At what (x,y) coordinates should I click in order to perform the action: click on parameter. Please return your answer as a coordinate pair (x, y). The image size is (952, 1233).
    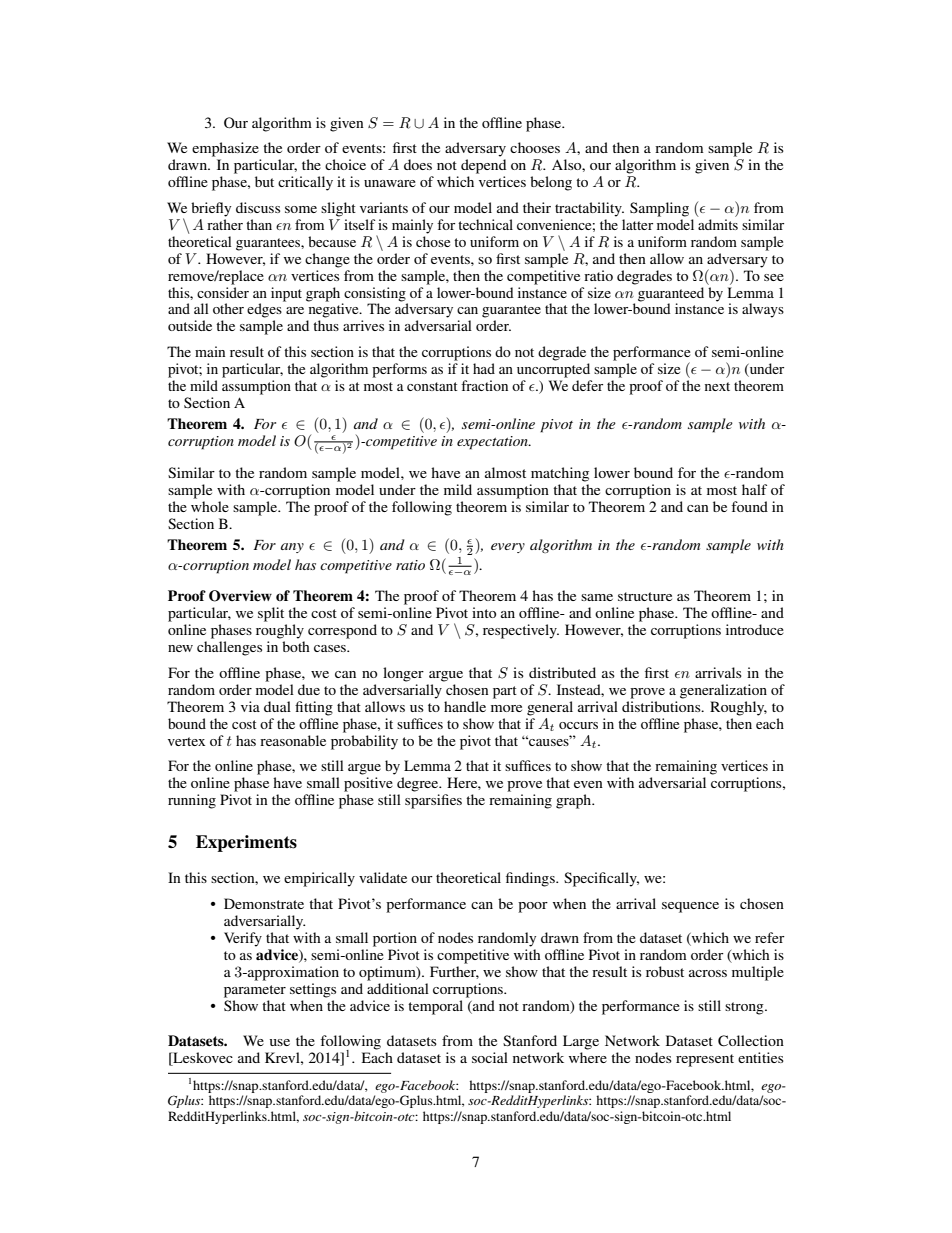
    Looking at the image, I should click on (255, 991).
